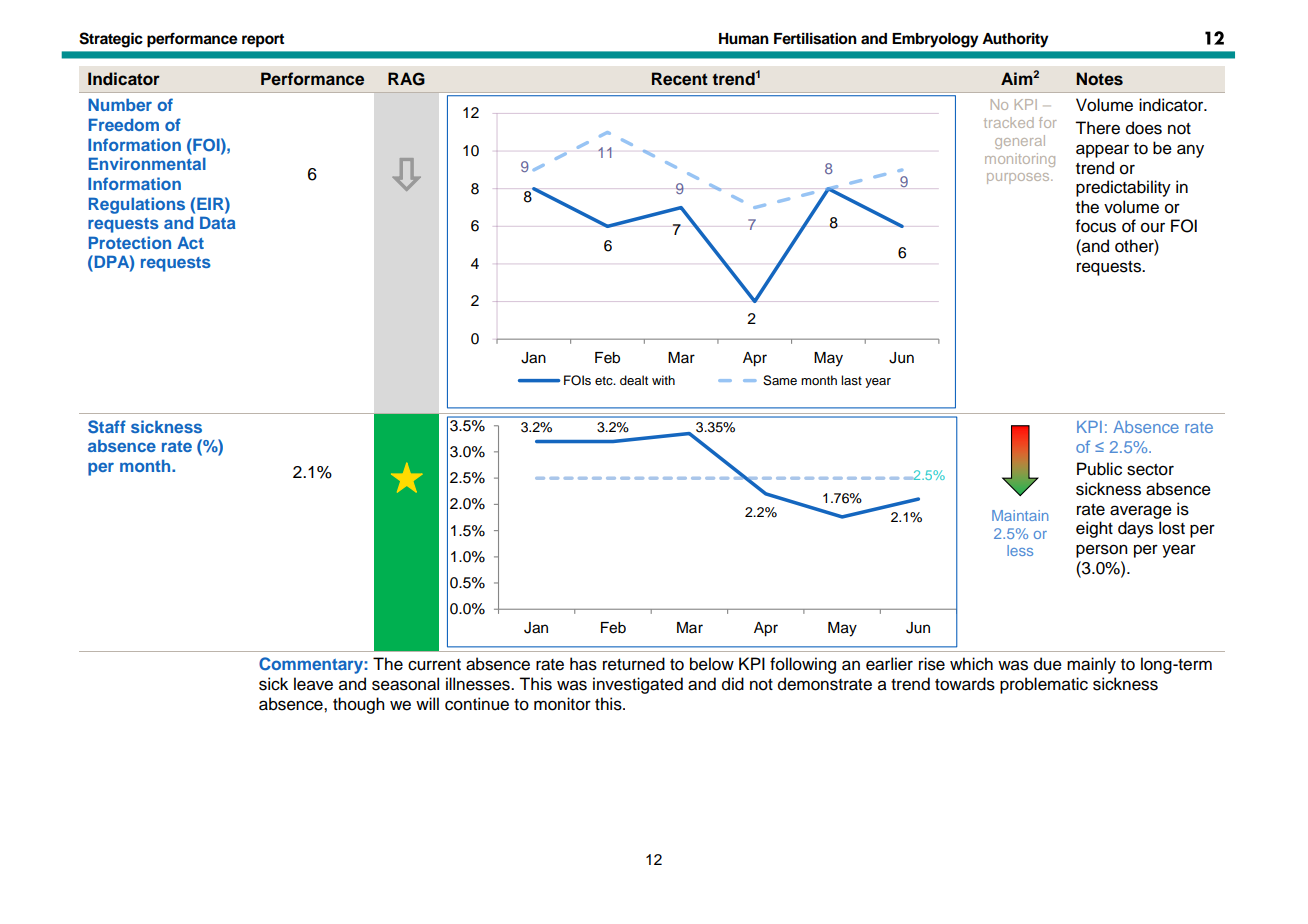  I want to click on dealt, so click(634, 380).
